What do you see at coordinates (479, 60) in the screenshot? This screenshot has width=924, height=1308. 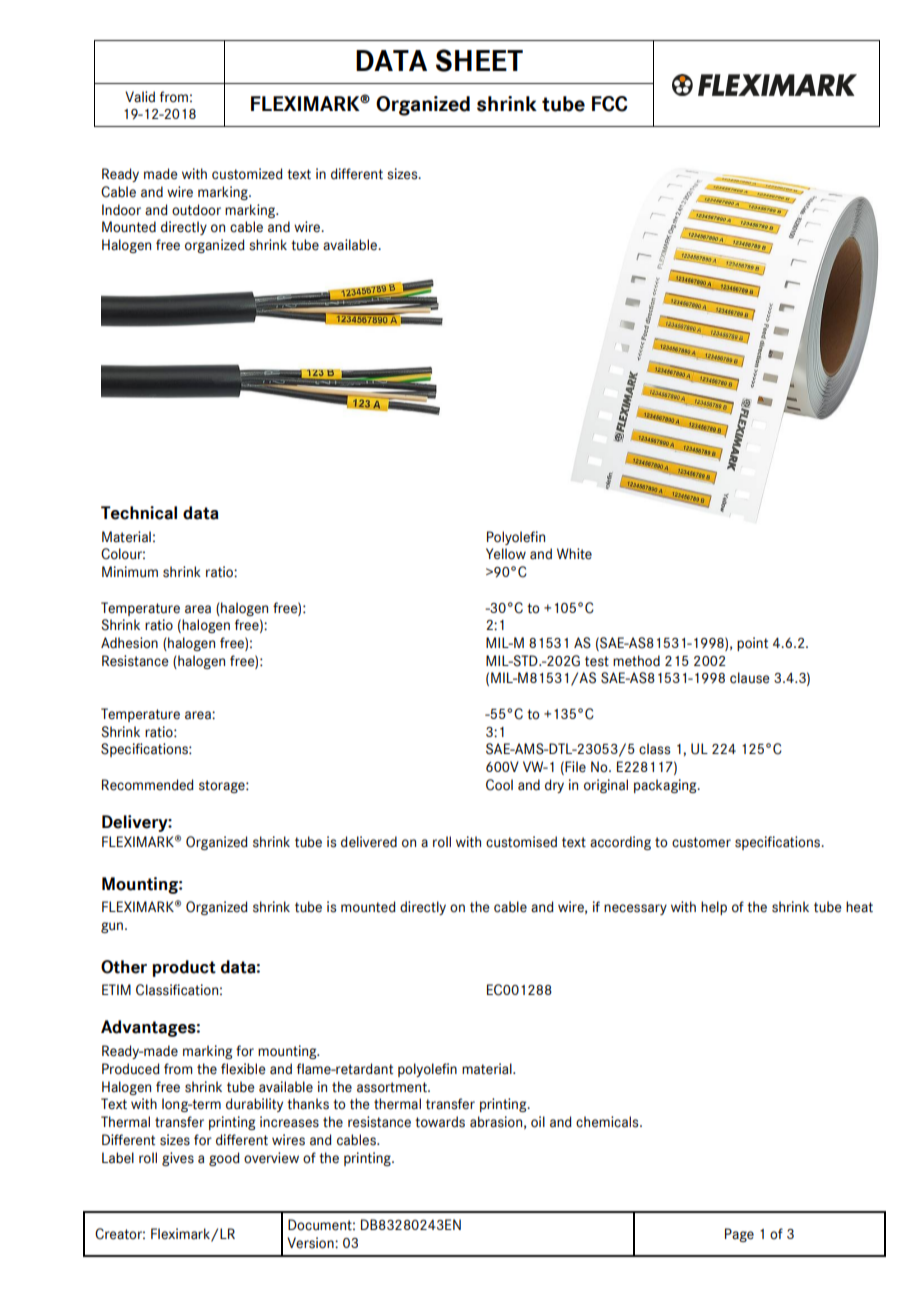 I see `SHEET` at bounding box center [479, 60].
